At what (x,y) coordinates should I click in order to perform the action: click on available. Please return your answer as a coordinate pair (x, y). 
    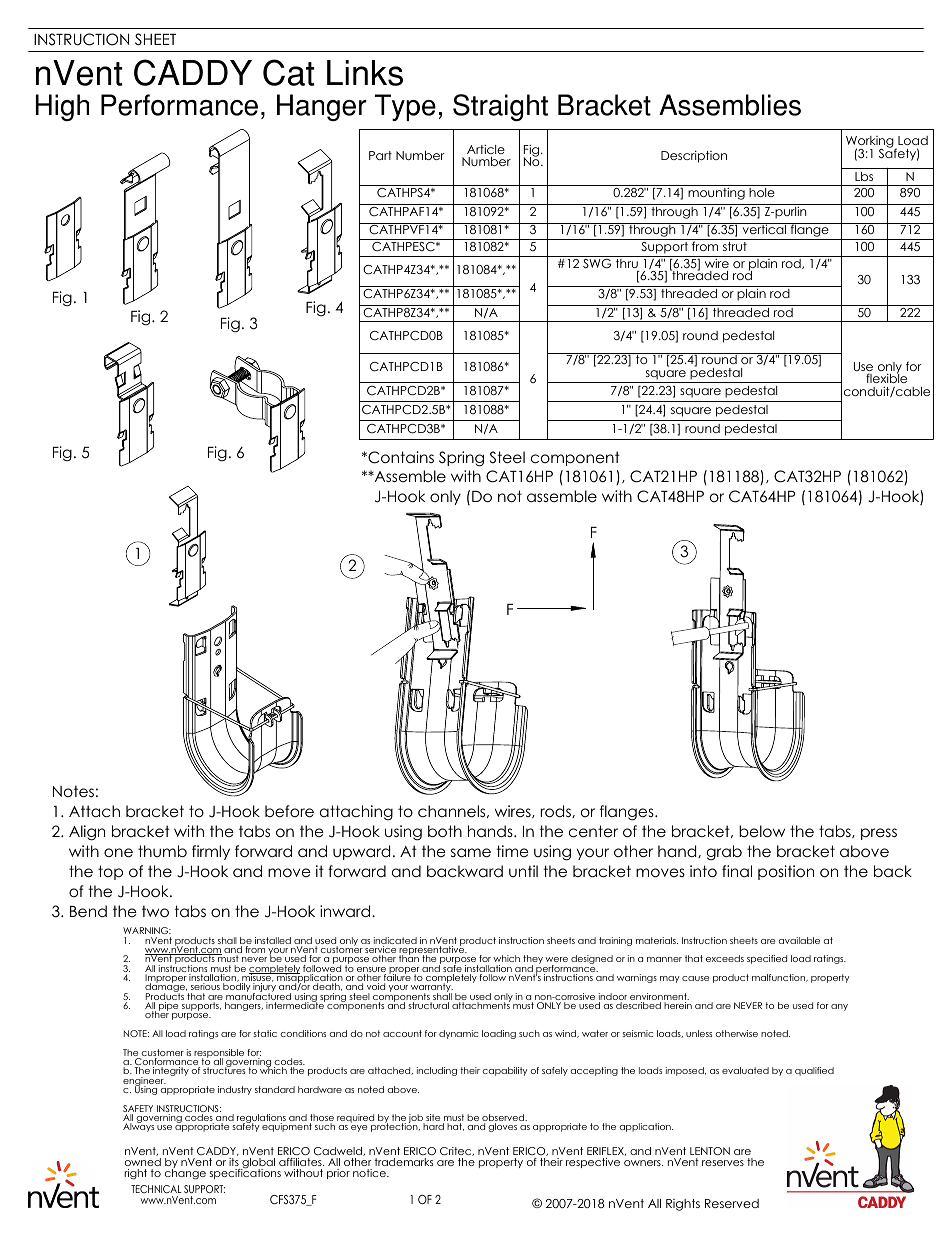
    Looking at the image, I should click on (799, 940).
